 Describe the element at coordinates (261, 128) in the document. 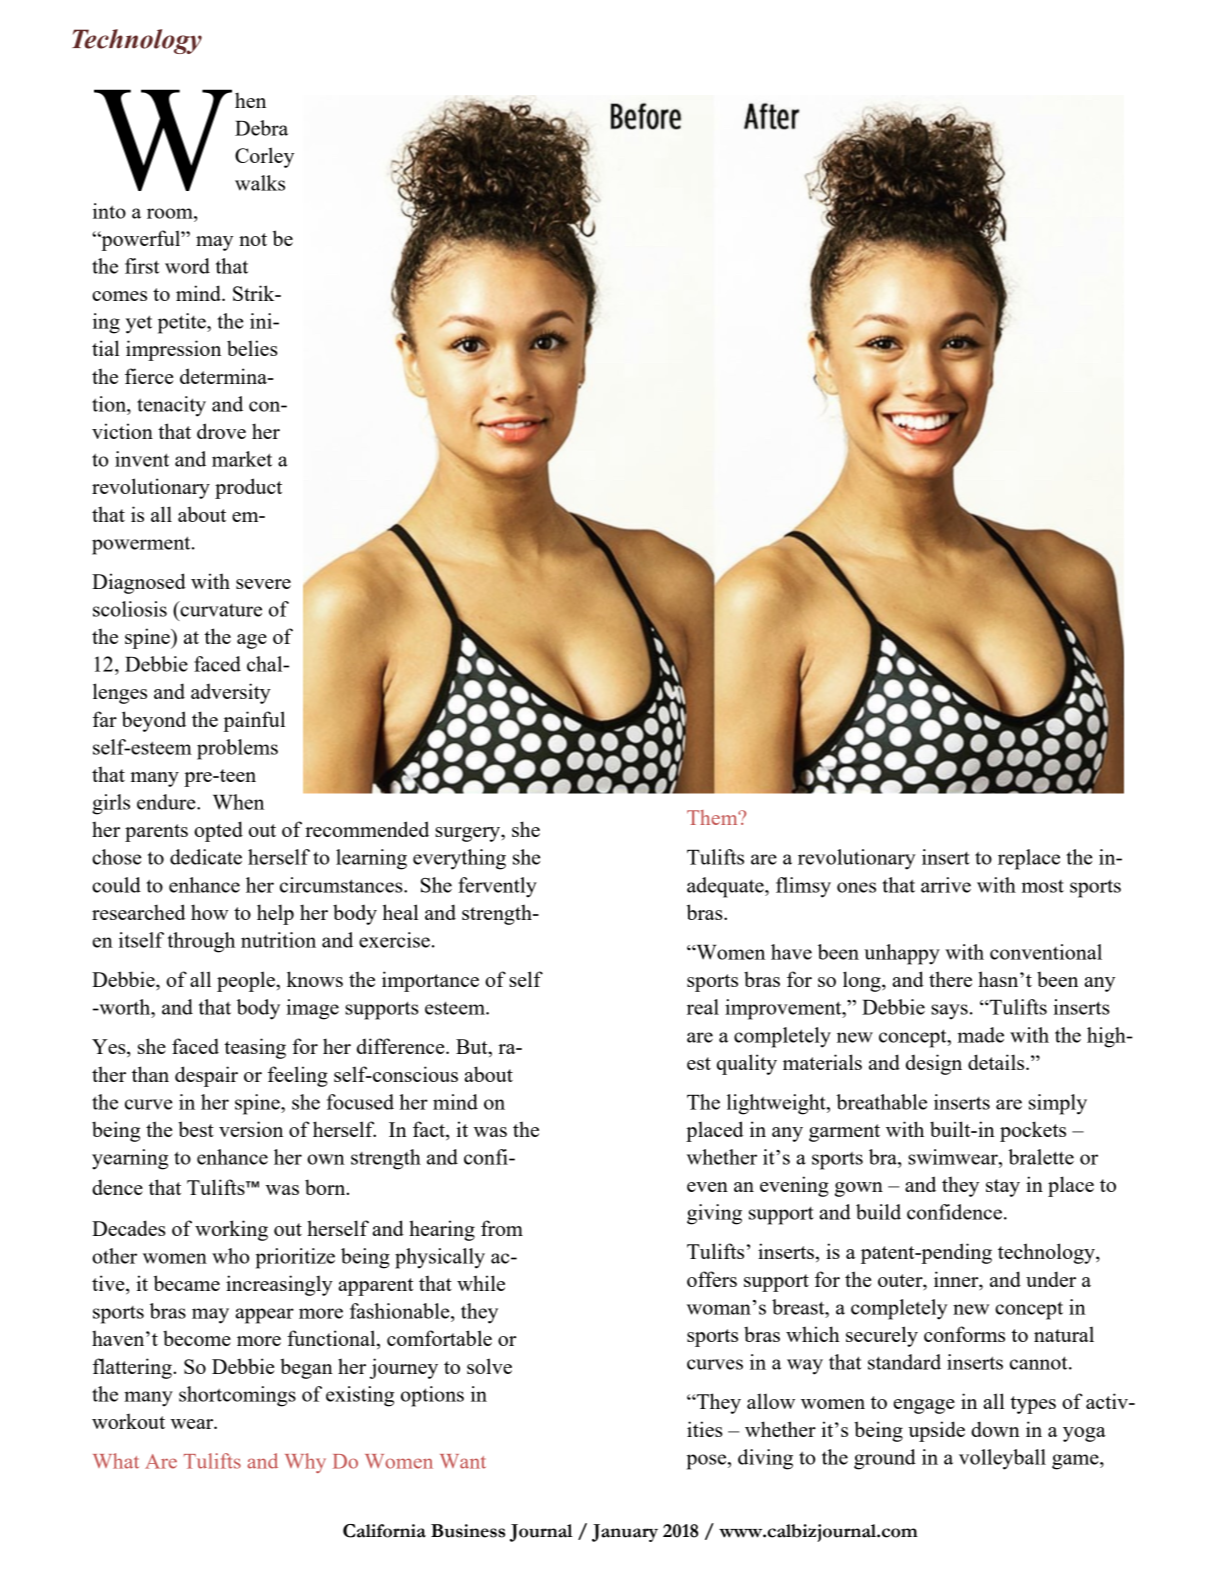

I see `Debra` at that location.
